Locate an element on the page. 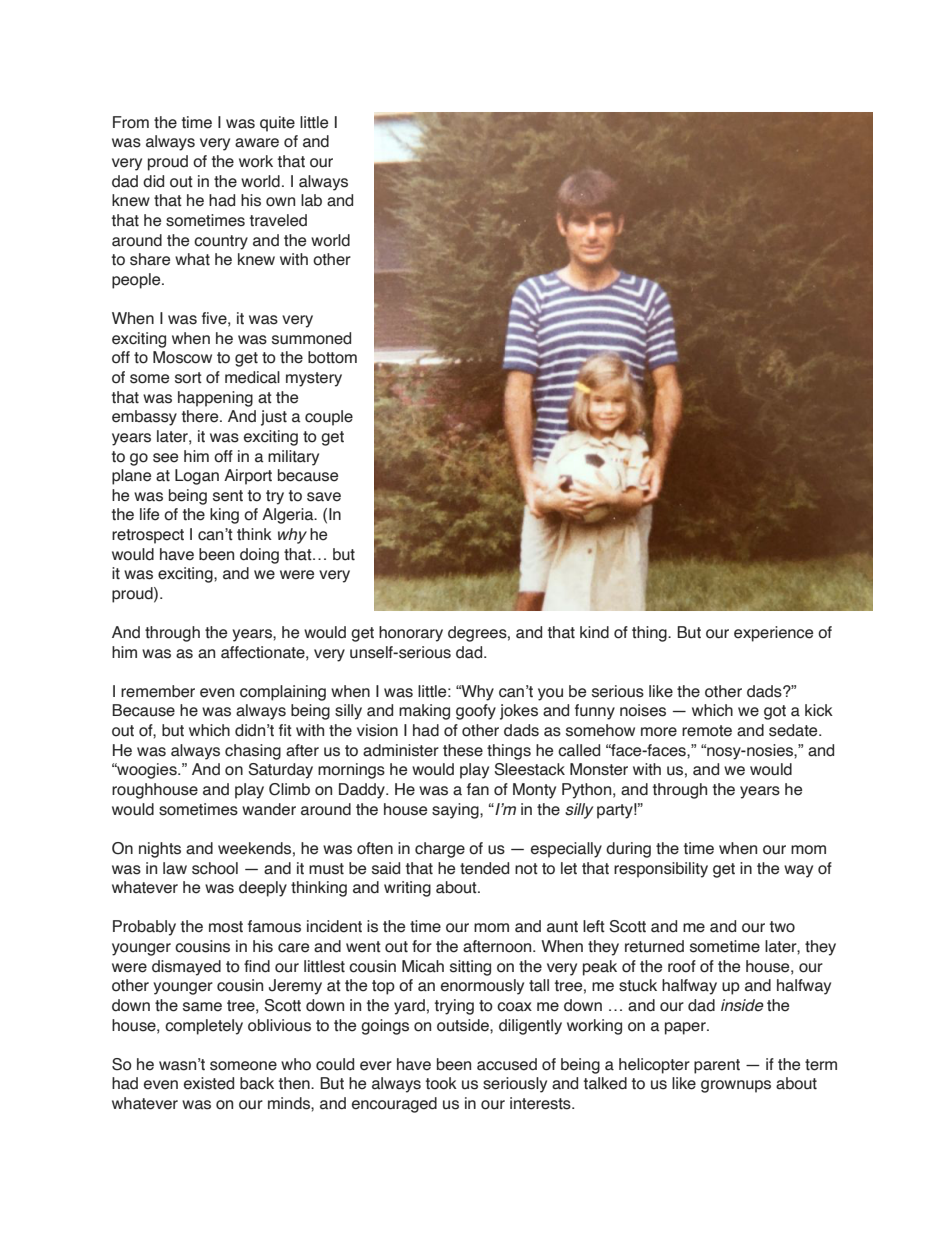 This document has height=1233, width=952. Logan is located at coordinates (197, 477).
